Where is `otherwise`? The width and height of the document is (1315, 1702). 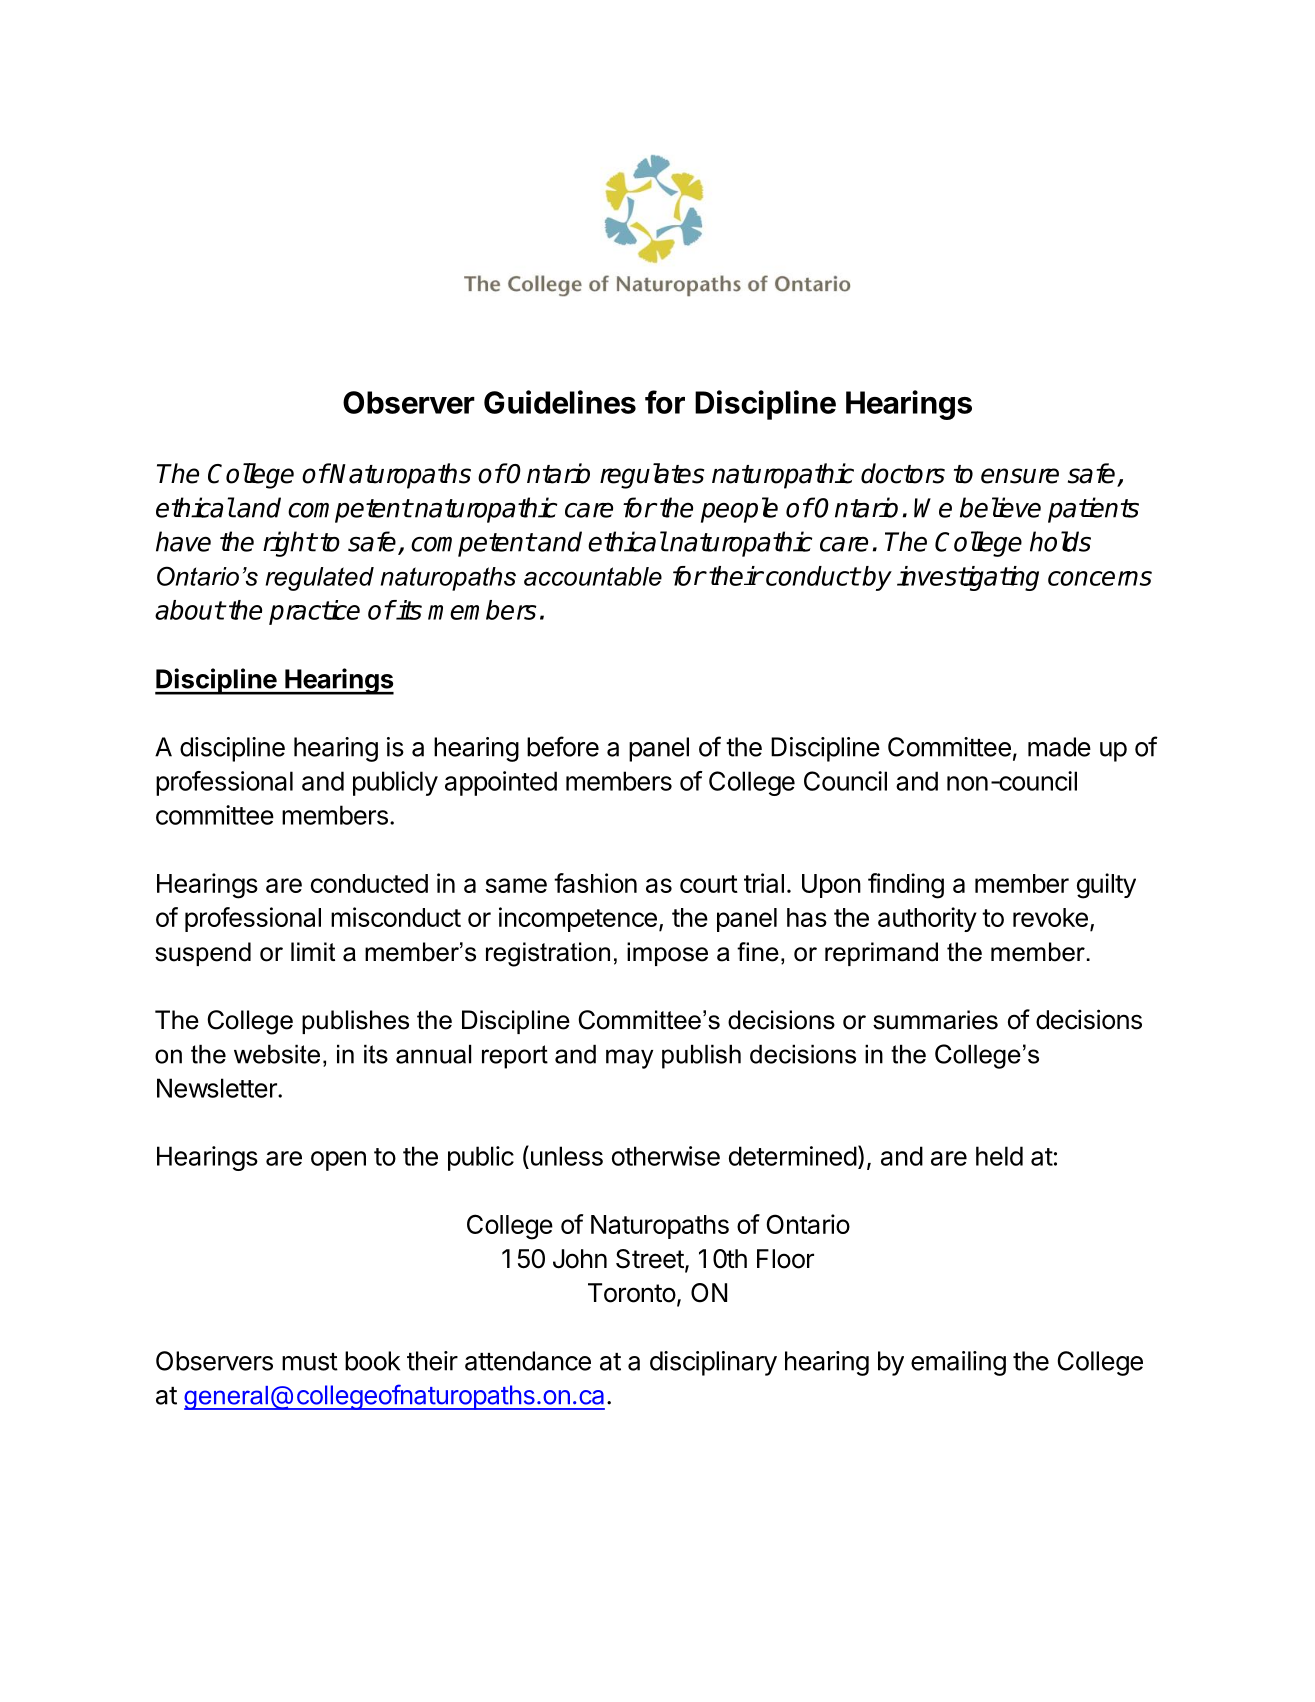
otherwise is located at coordinates (666, 1156).
